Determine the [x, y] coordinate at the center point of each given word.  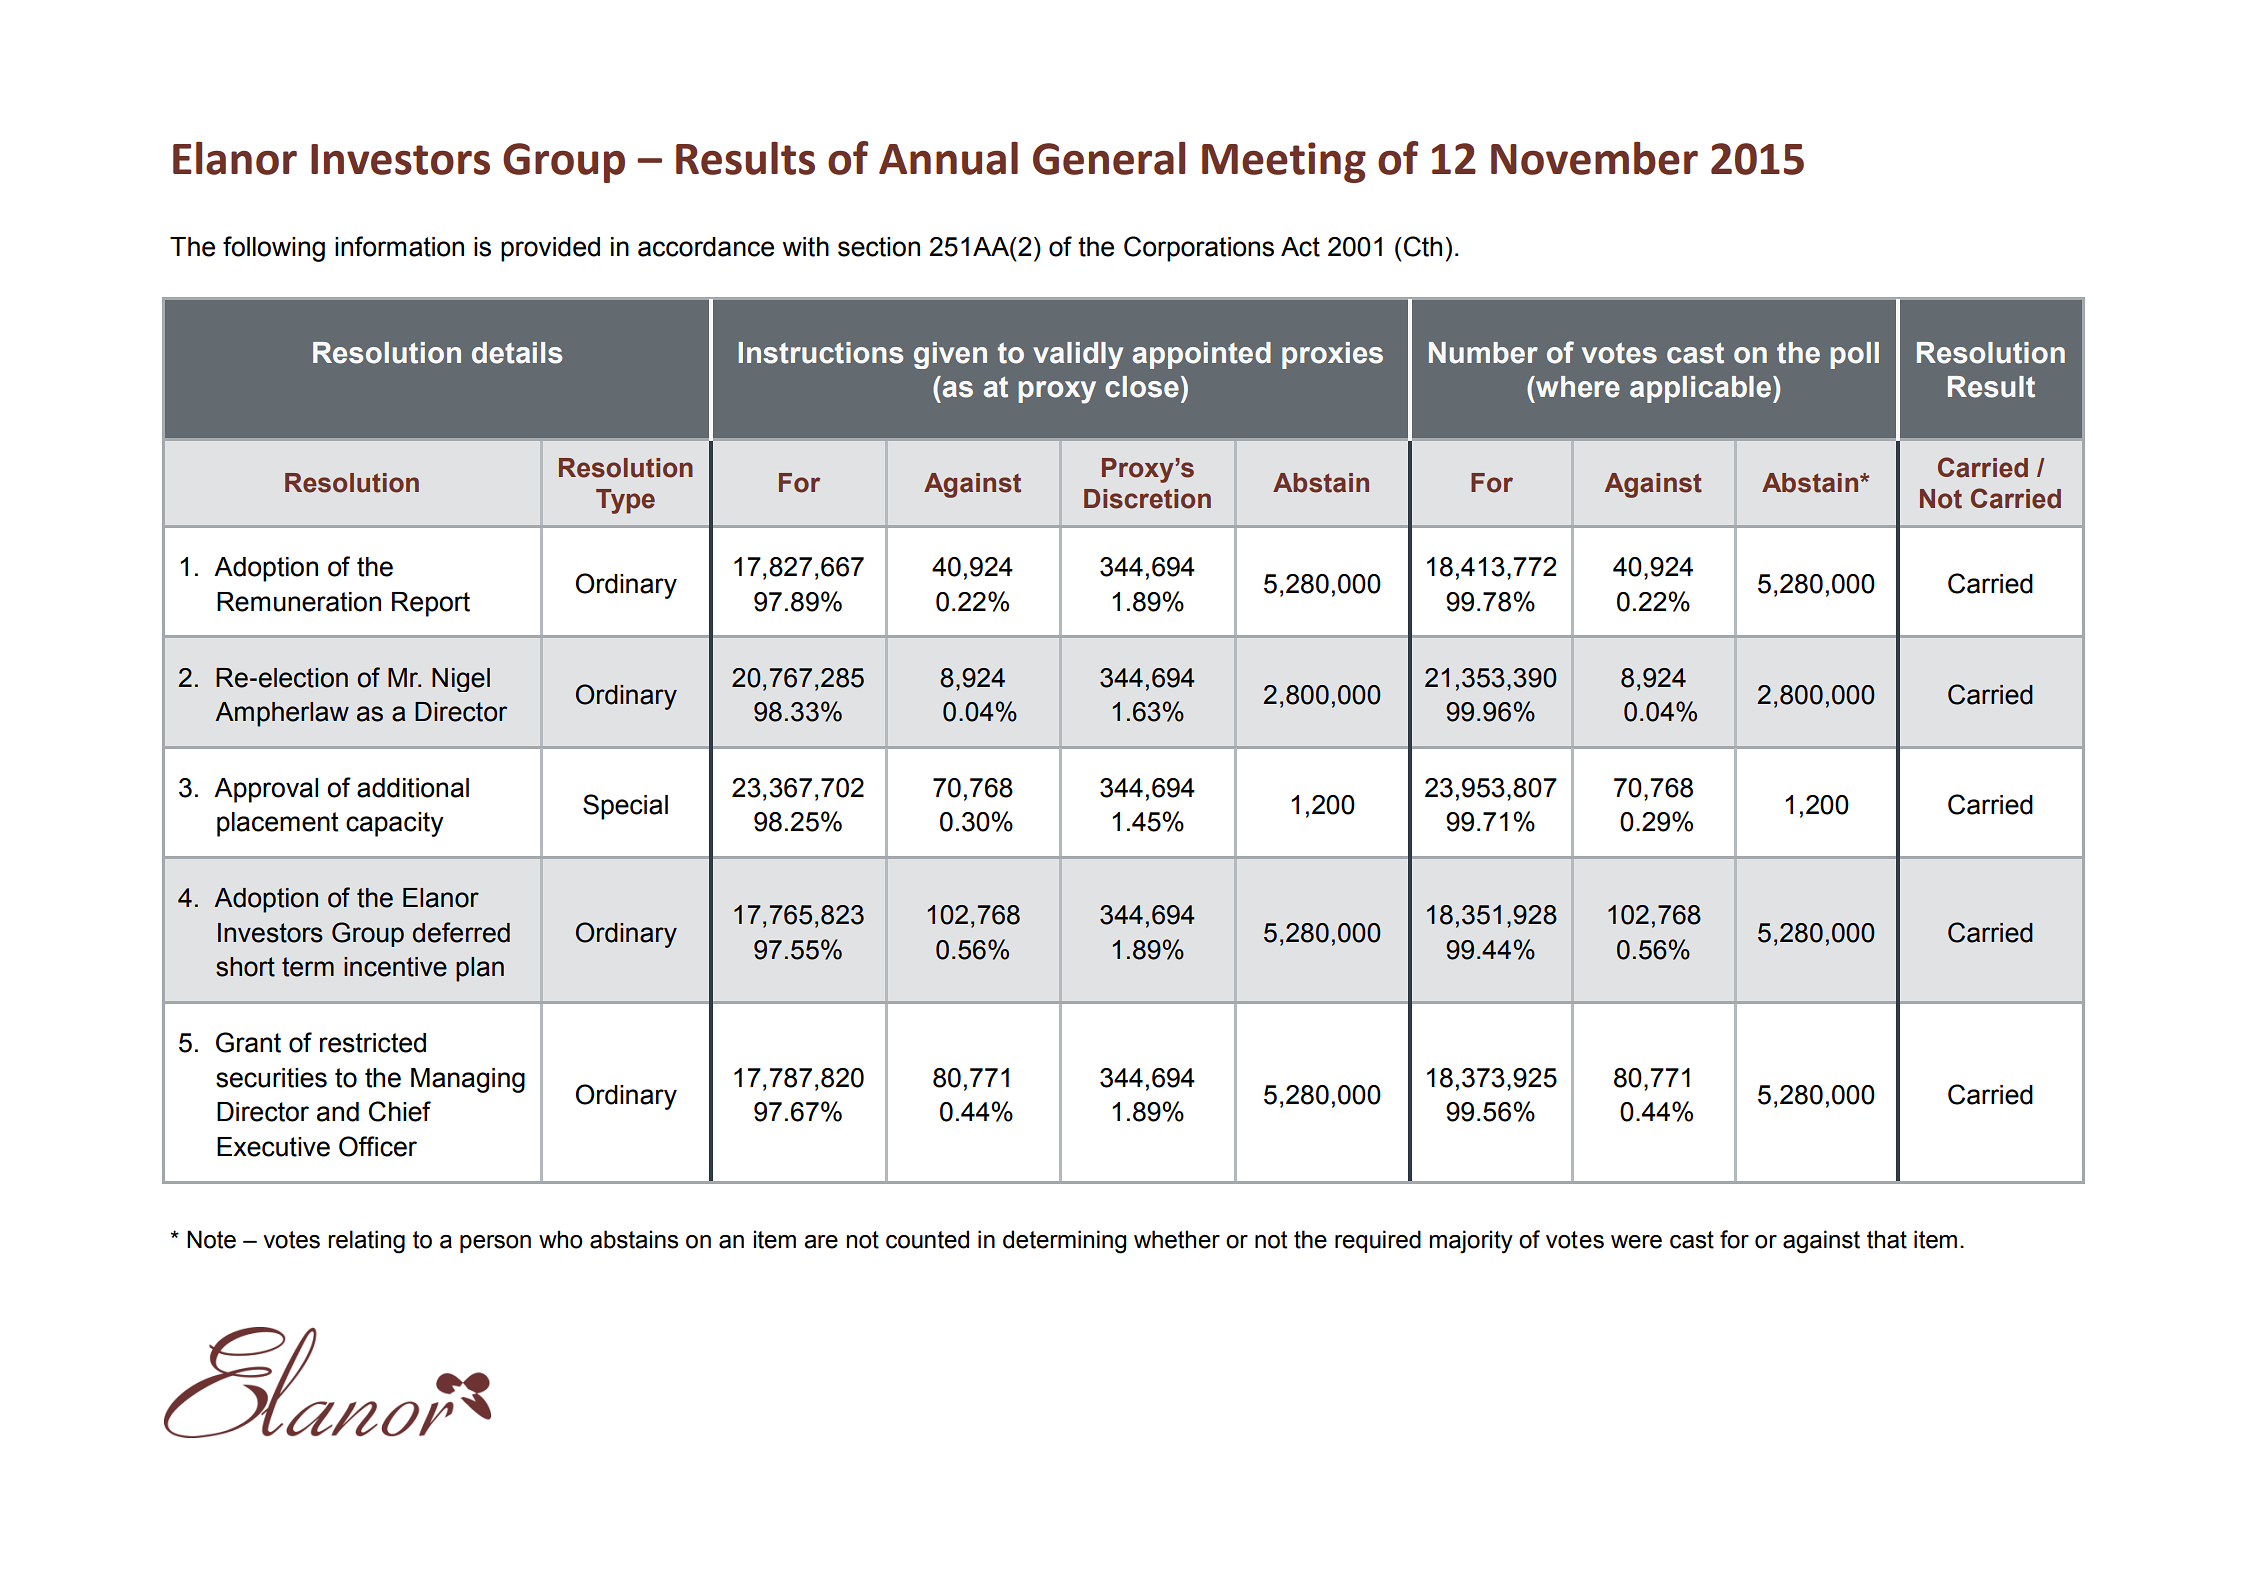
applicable [1702, 389]
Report [431, 604]
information [399, 246]
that [1887, 1239]
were [1636, 1242]
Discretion [1147, 499]
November [1594, 158]
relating [366, 1242]
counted [927, 1239]
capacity [395, 824]
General [1109, 158]
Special [625, 807]
